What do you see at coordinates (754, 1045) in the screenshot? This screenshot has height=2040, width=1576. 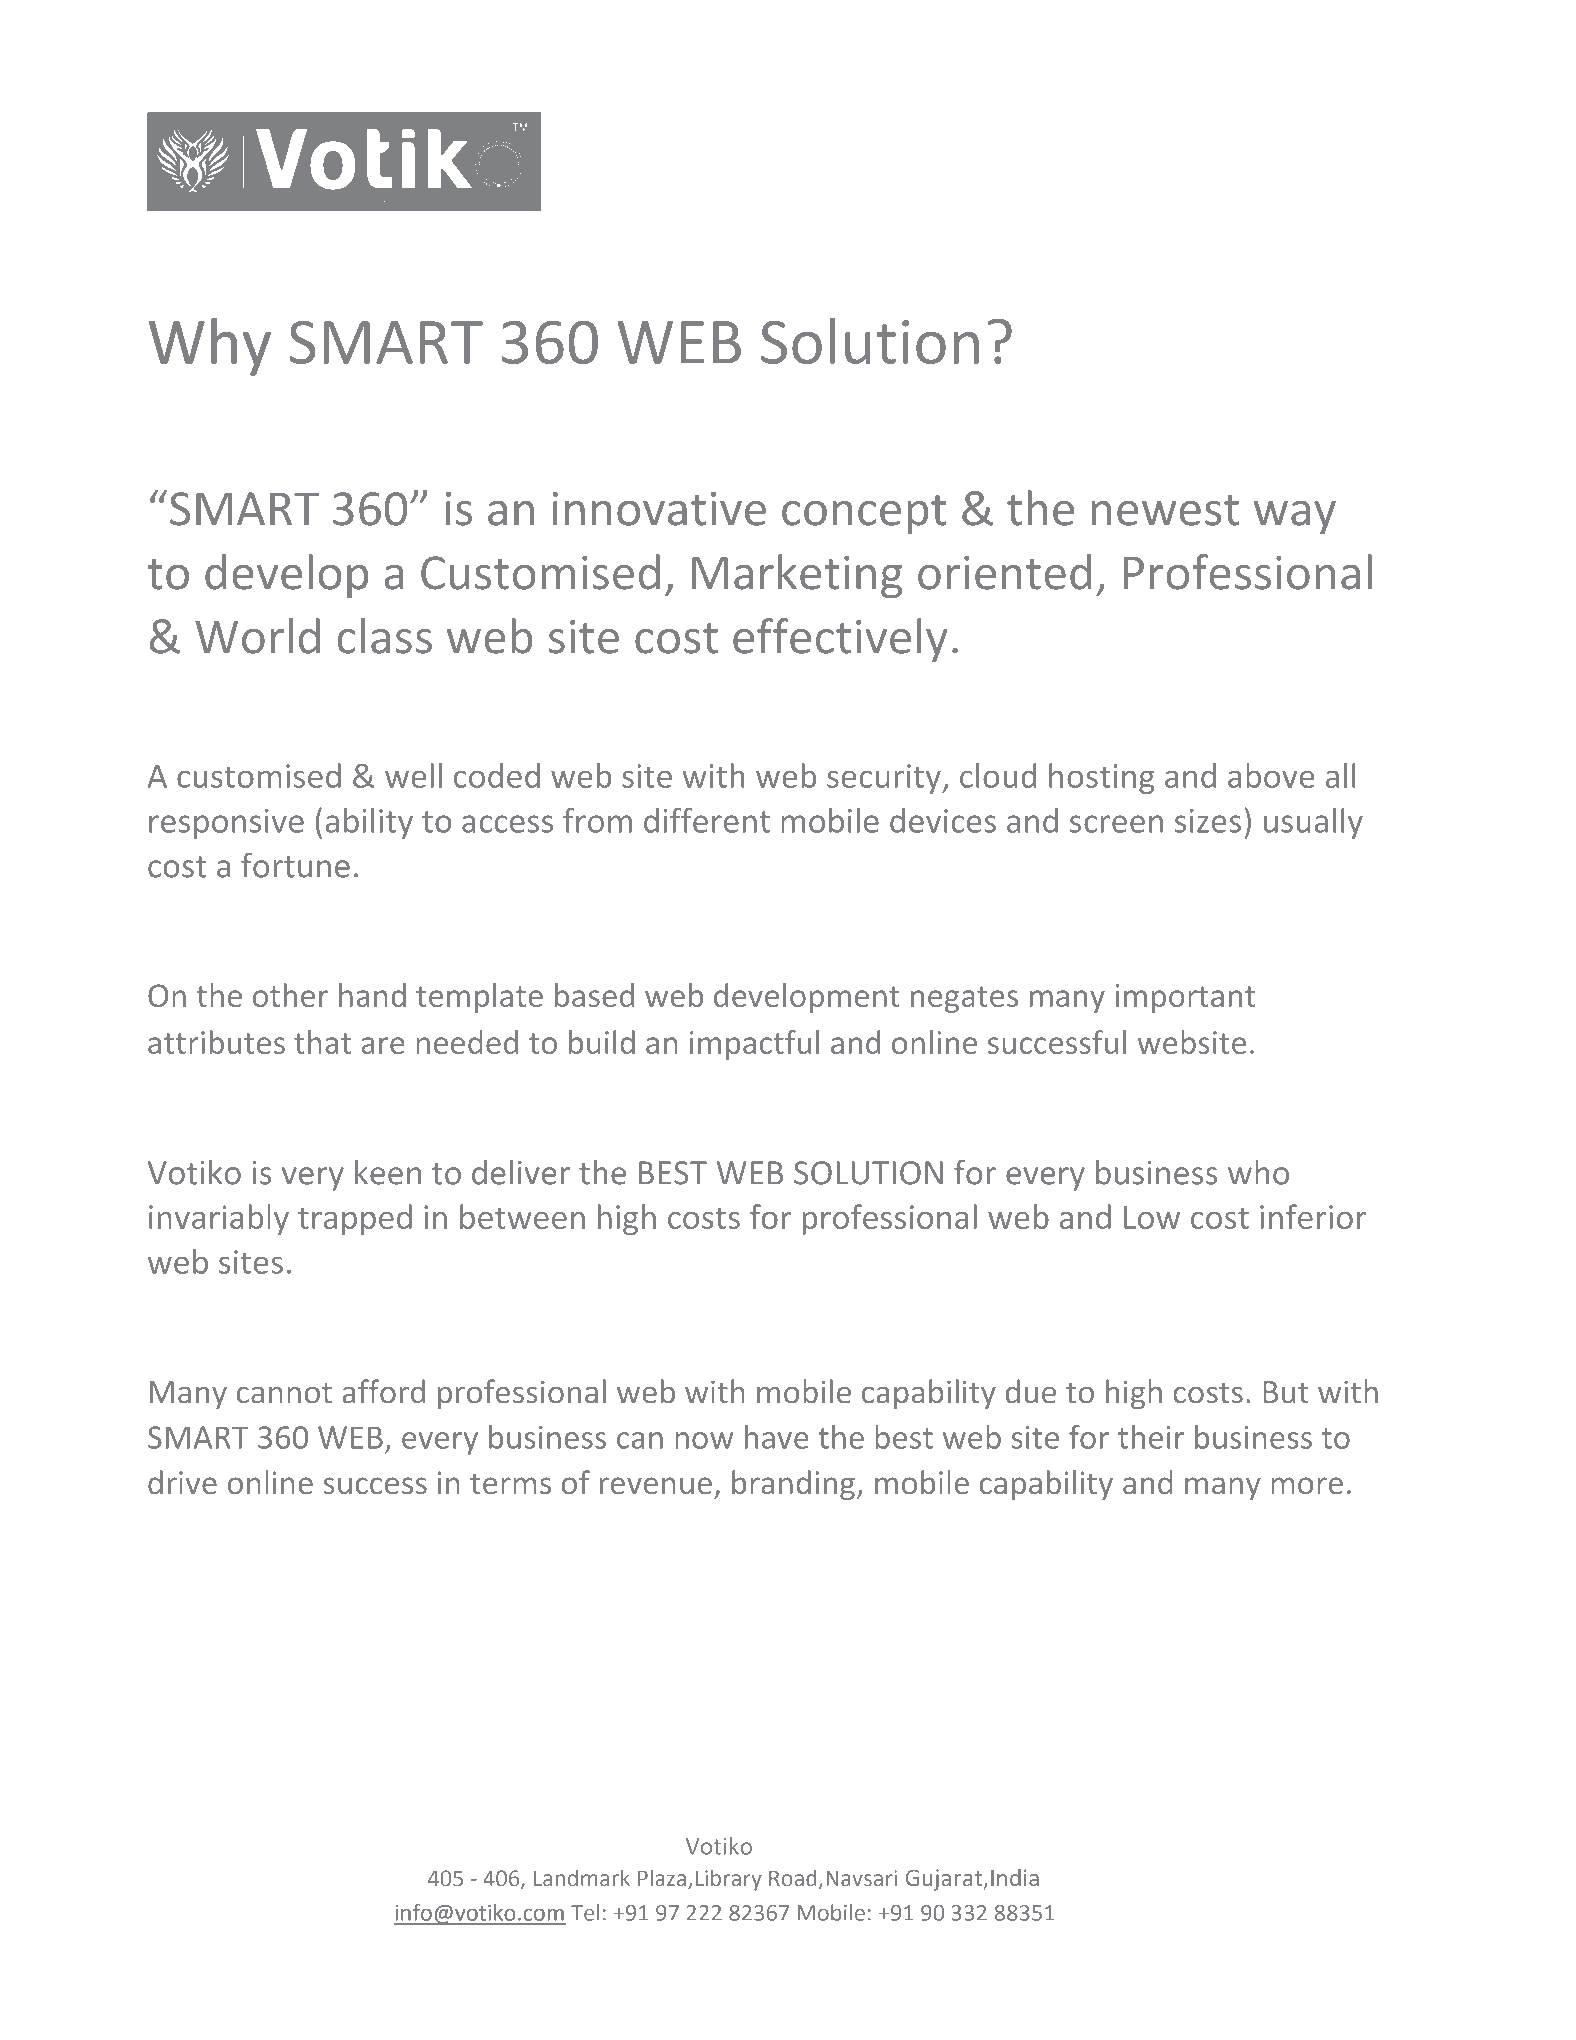 I see `impactful` at bounding box center [754, 1045].
